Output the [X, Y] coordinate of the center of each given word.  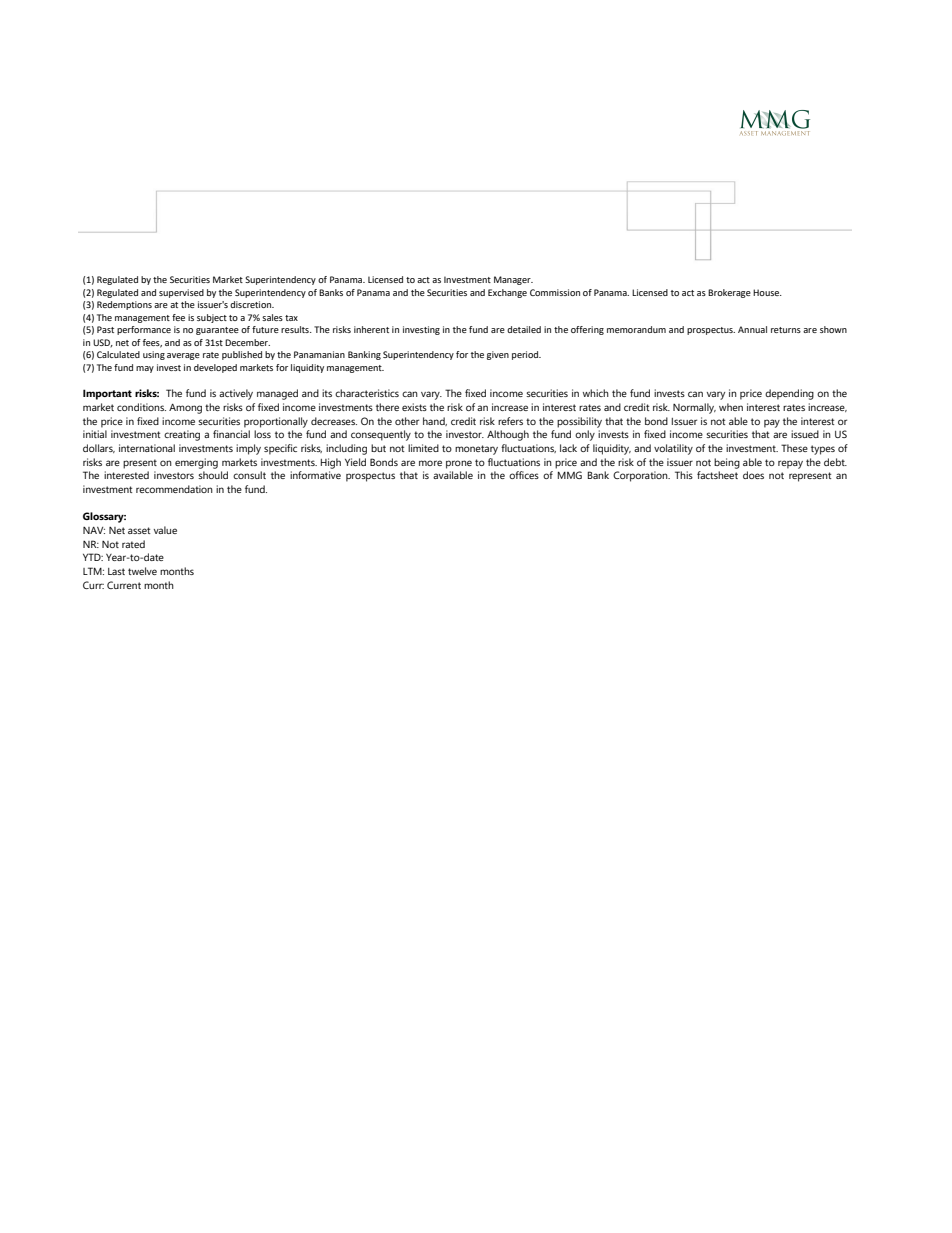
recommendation [174, 489]
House [767, 292]
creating [182, 435]
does [753, 475]
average [183, 356]
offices [524, 475]
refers [510, 421]
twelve [142, 571]
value [165, 530]
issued [805, 434]
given [498, 355]
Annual [752, 329]
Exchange [507, 293]
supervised [181, 293]
